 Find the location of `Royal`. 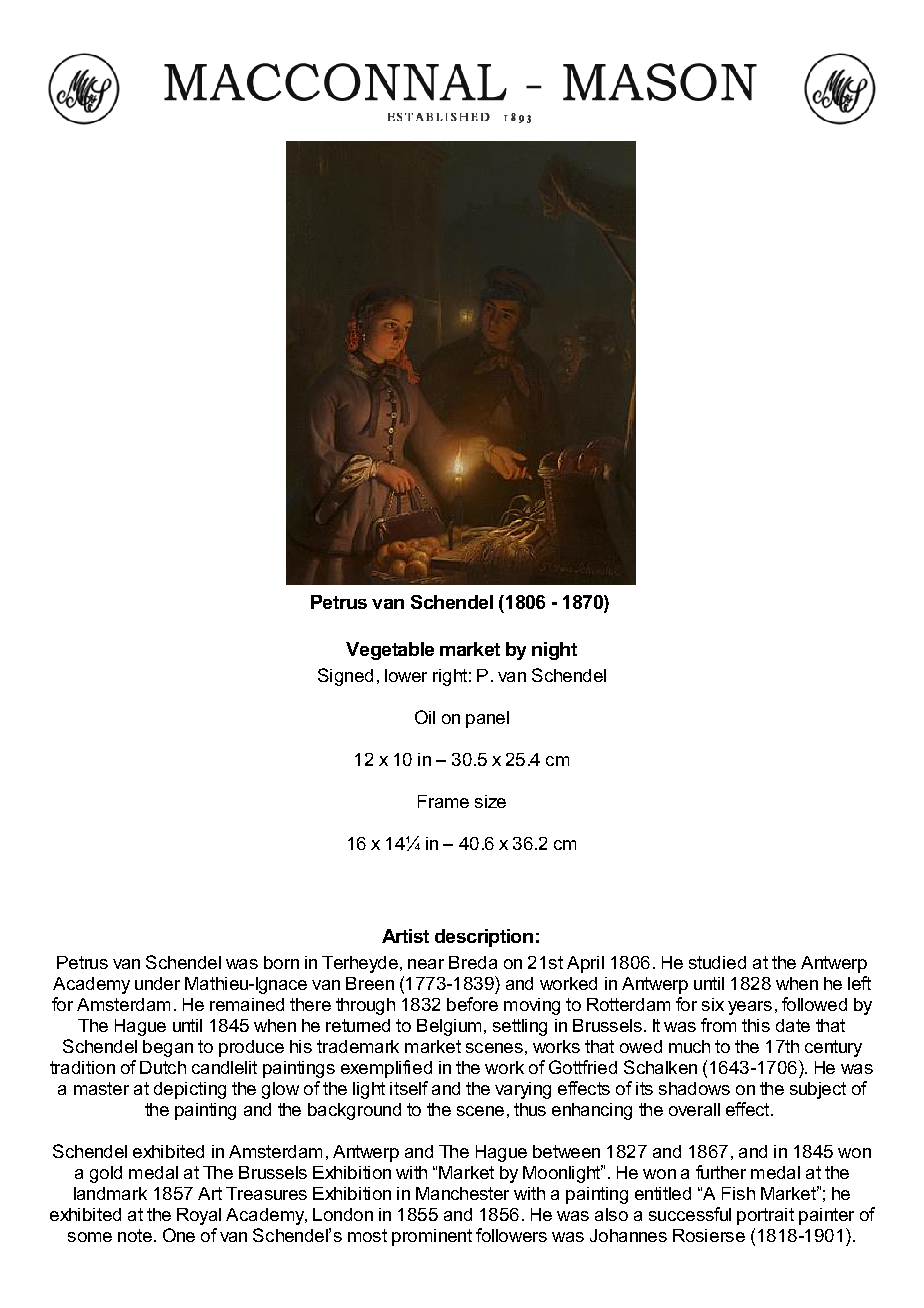

Royal is located at coordinates (199, 1216).
